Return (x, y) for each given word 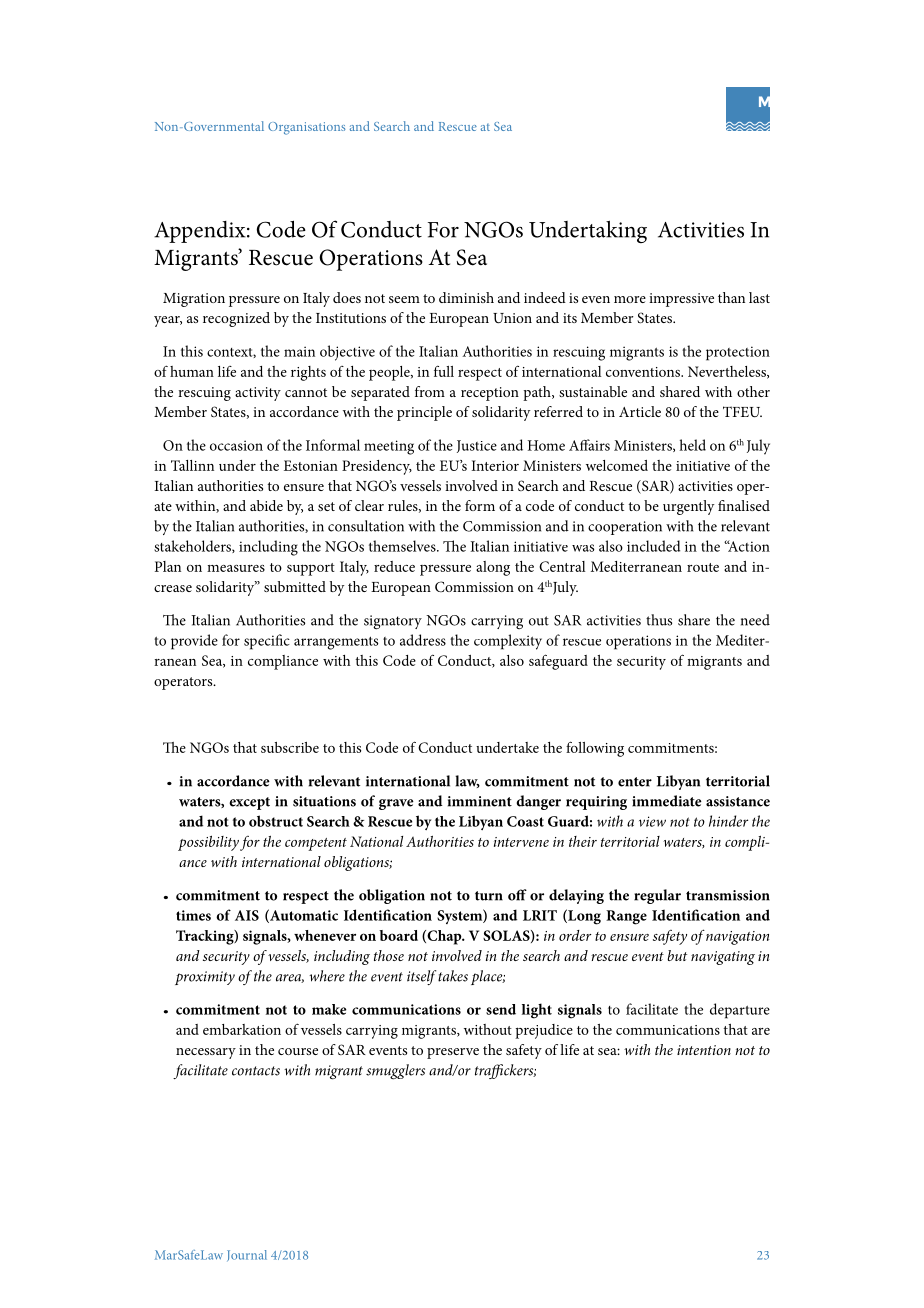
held (692, 445)
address (423, 640)
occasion (236, 445)
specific (267, 642)
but (677, 955)
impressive (681, 300)
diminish (466, 297)
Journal (247, 1255)
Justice (477, 446)
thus (659, 620)
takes (453, 976)
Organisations (306, 128)
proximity (205, 978)
